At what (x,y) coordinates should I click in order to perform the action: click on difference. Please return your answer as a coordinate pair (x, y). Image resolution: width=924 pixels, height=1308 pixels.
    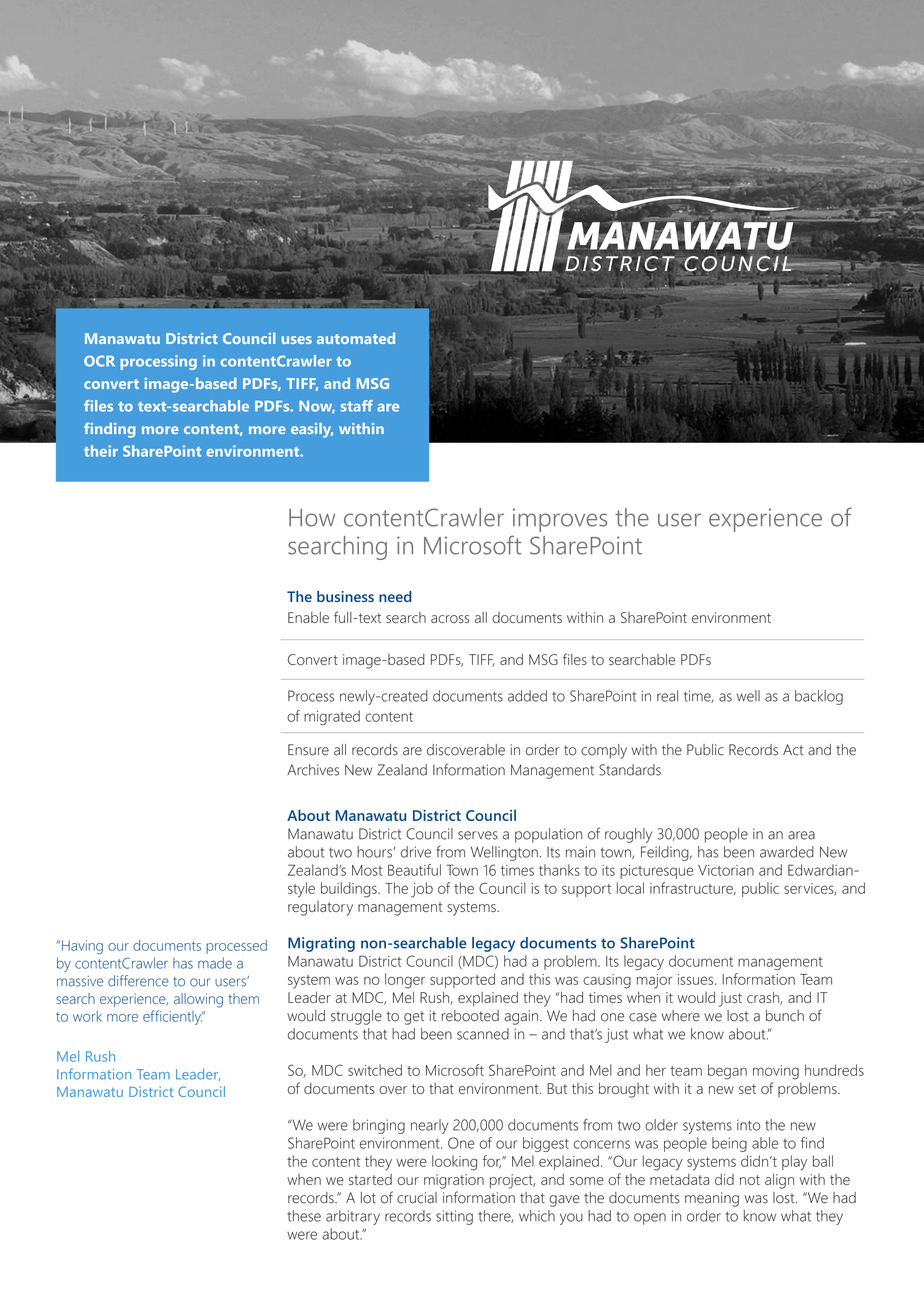
    Looking at the image, I should click on (138, 981).
